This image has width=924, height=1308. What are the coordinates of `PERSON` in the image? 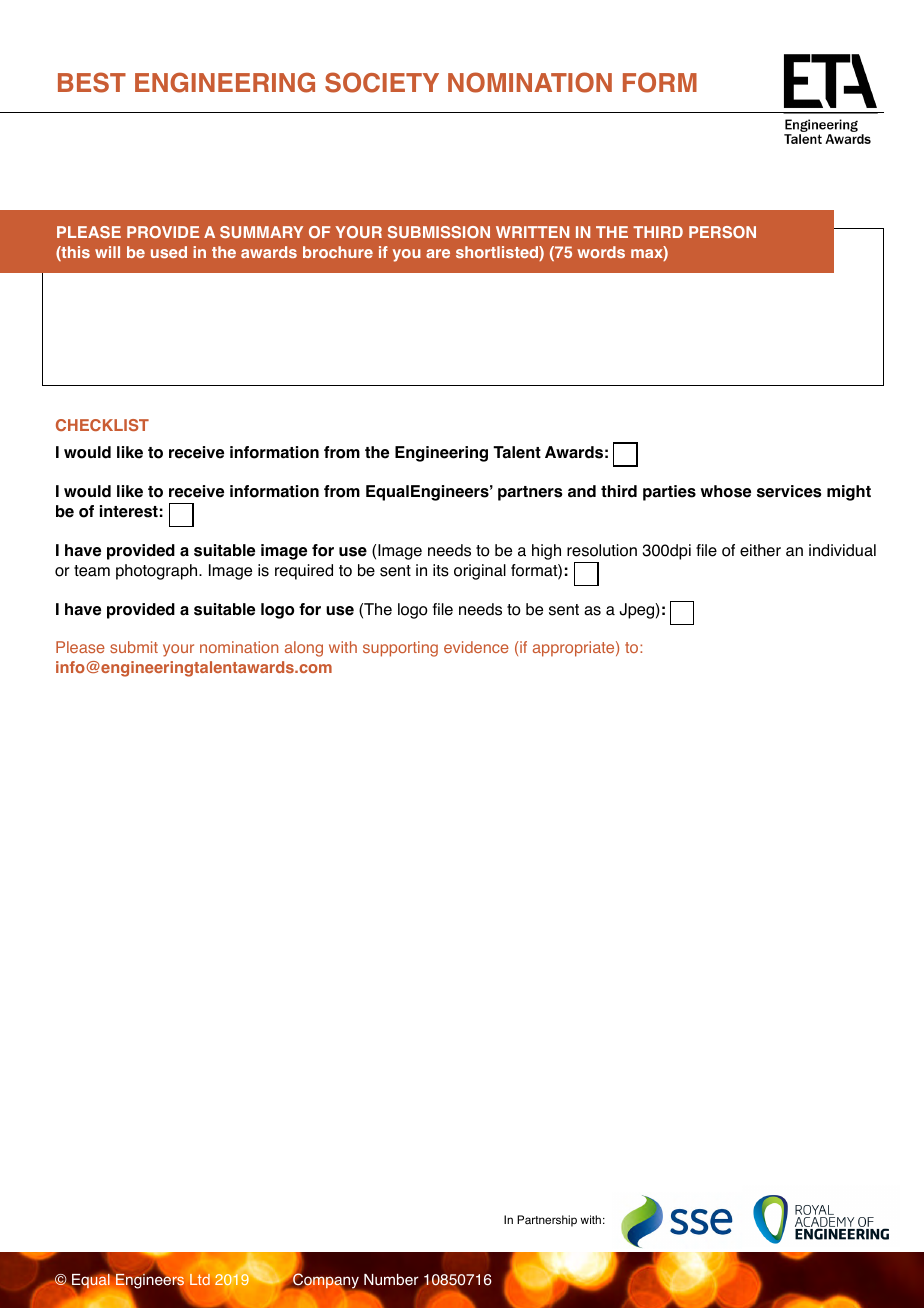 It's located at (722, 232).
